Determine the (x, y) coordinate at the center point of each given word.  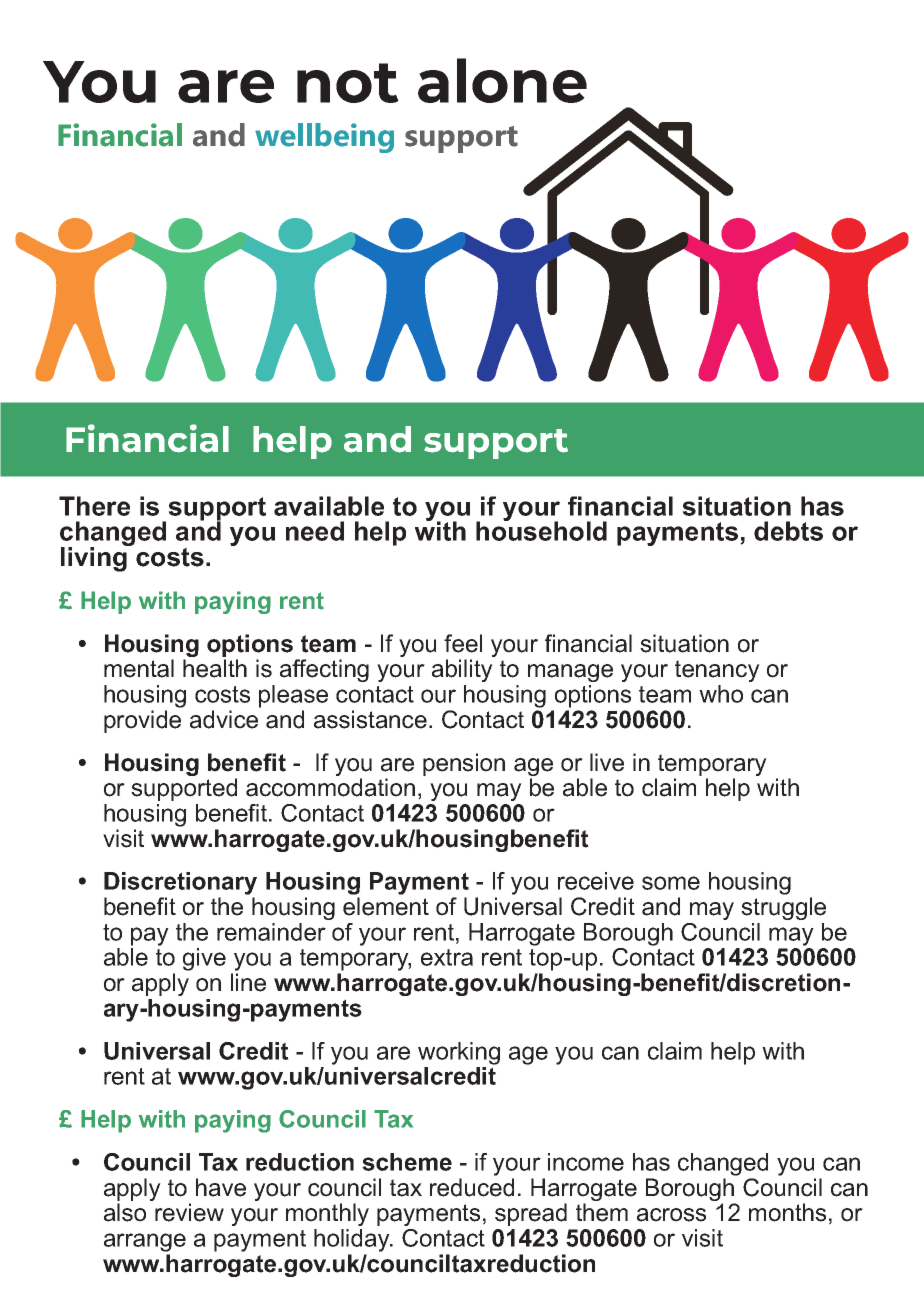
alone (502, 80)
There (94, 506)
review (189, 1212)
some (671, 883)
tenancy (717, 671)
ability (462, 670)
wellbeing (324, 138)
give (204, 959)
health (215, 668)
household (541, 530)
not (348, 83)
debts (788, 531)
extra (447, 957)
